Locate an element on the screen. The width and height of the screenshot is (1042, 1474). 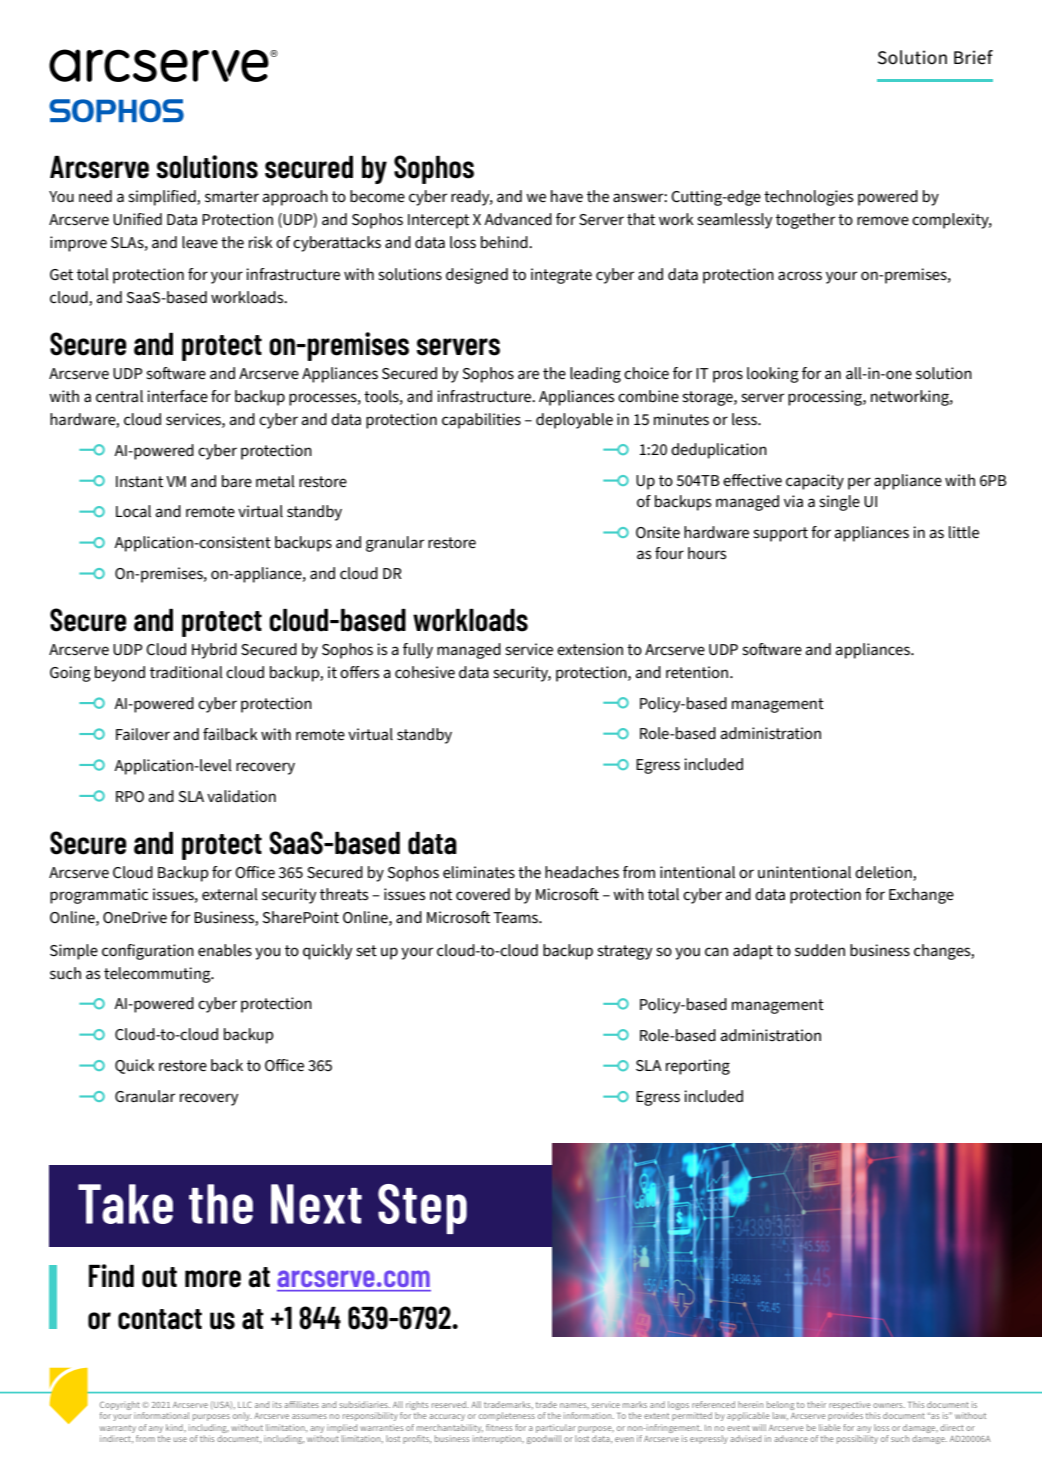
cohesive is located at coordinates (425, 672).
